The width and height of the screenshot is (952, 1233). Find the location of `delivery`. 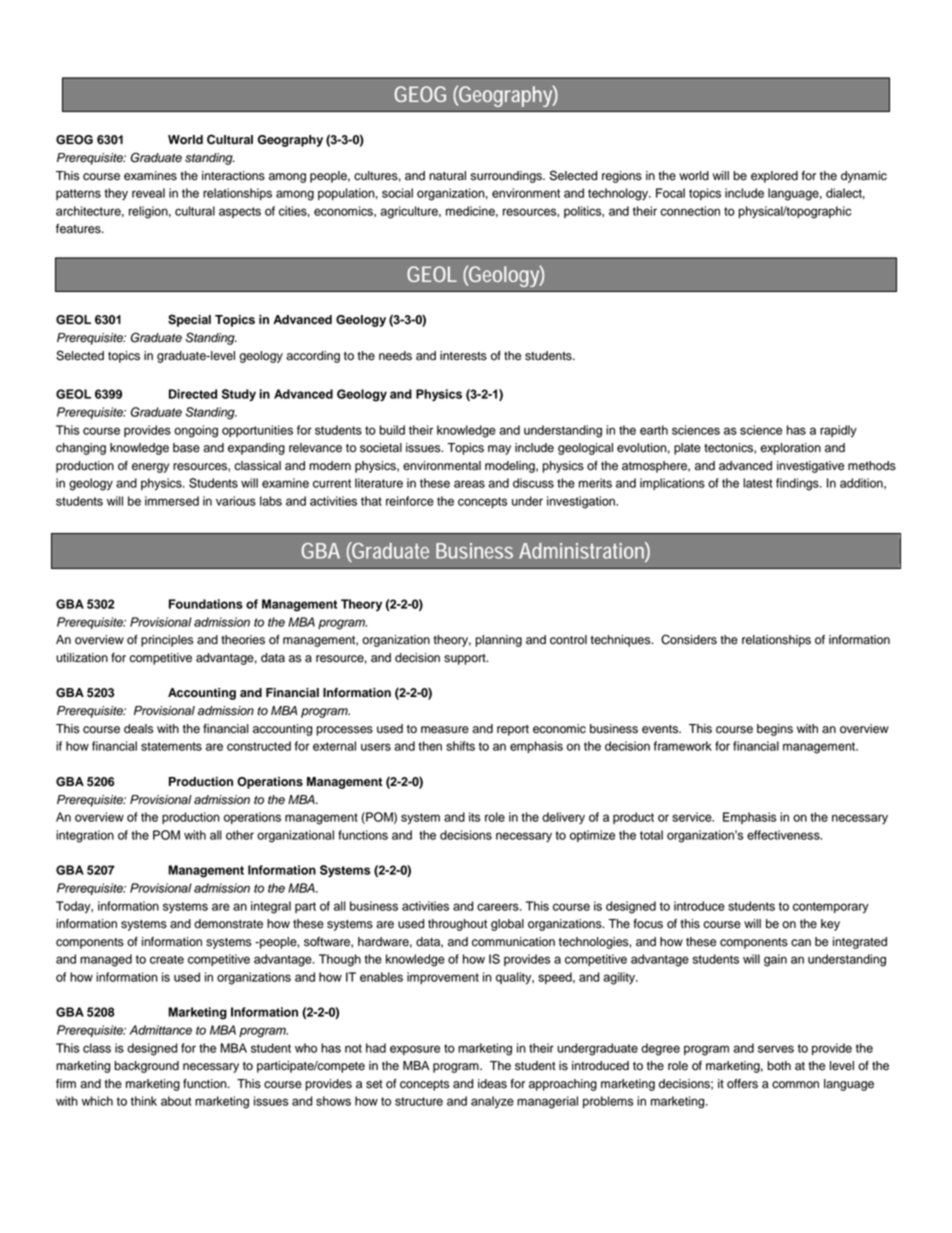

delivery is located at coordinates (563, 818).
